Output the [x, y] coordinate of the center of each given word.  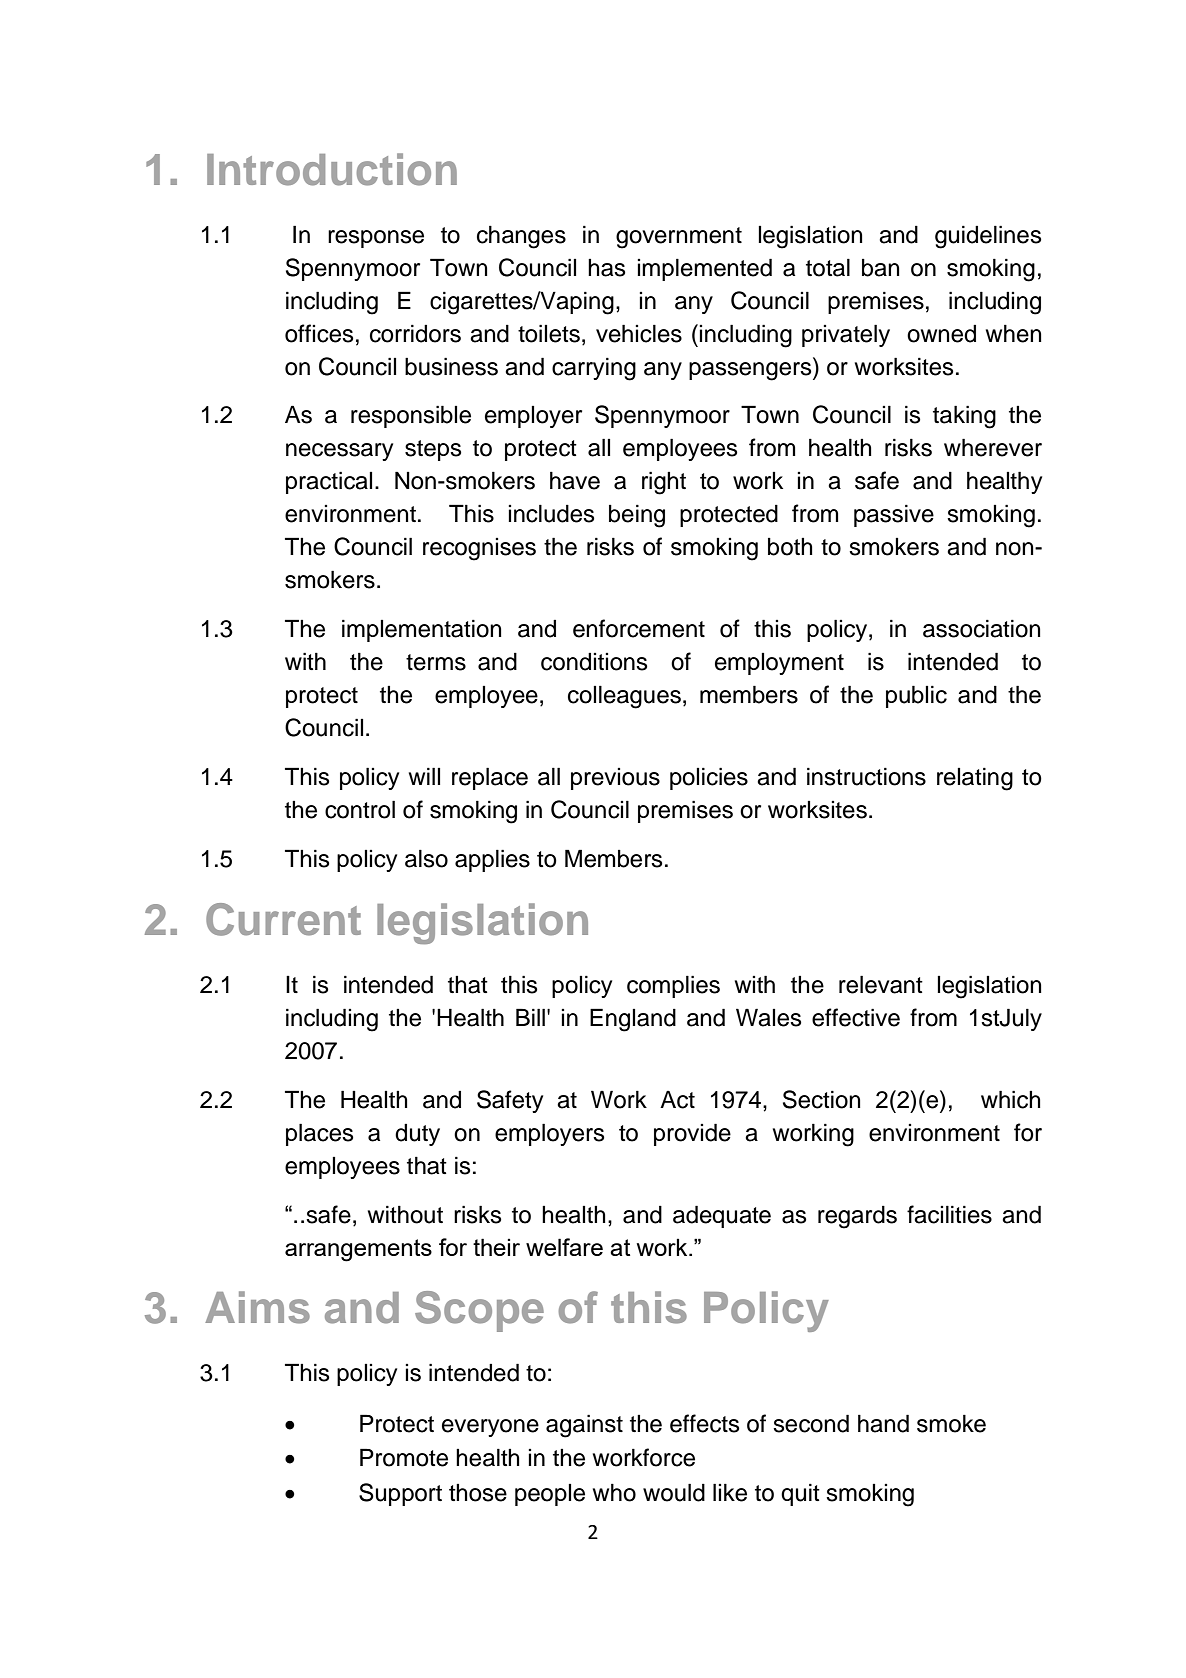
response [376, 239]
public [916, 696]
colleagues [624, 697]
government [679, 238]
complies [673, 986]
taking [964, 417]
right [664, 483]
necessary [339, 452]
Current [283, 919]
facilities [949, 1214]
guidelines [988, 237]
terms [436, 662]
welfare [564, 1247]
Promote [404, 1457]
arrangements [358, 1250]
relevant [881, 984]
